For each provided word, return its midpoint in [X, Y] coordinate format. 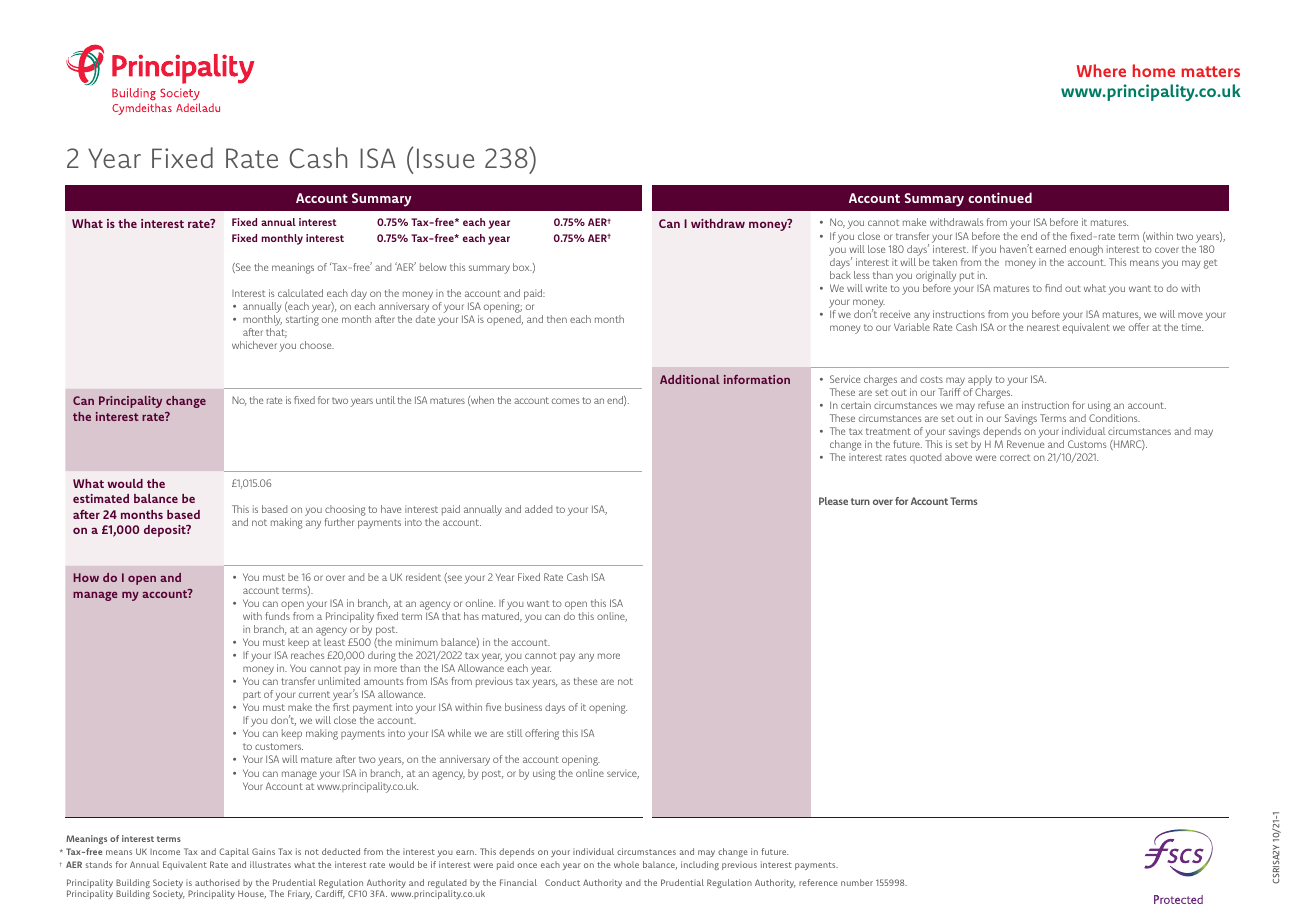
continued [1000, 197]
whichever [254, 345]
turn [860, 501]
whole [626, 864]
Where [1101, 70]
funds [277, 616]
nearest [1043, 327]
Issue [445, 158]
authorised [217, 882]
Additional [690, 379]
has [471, 616]
